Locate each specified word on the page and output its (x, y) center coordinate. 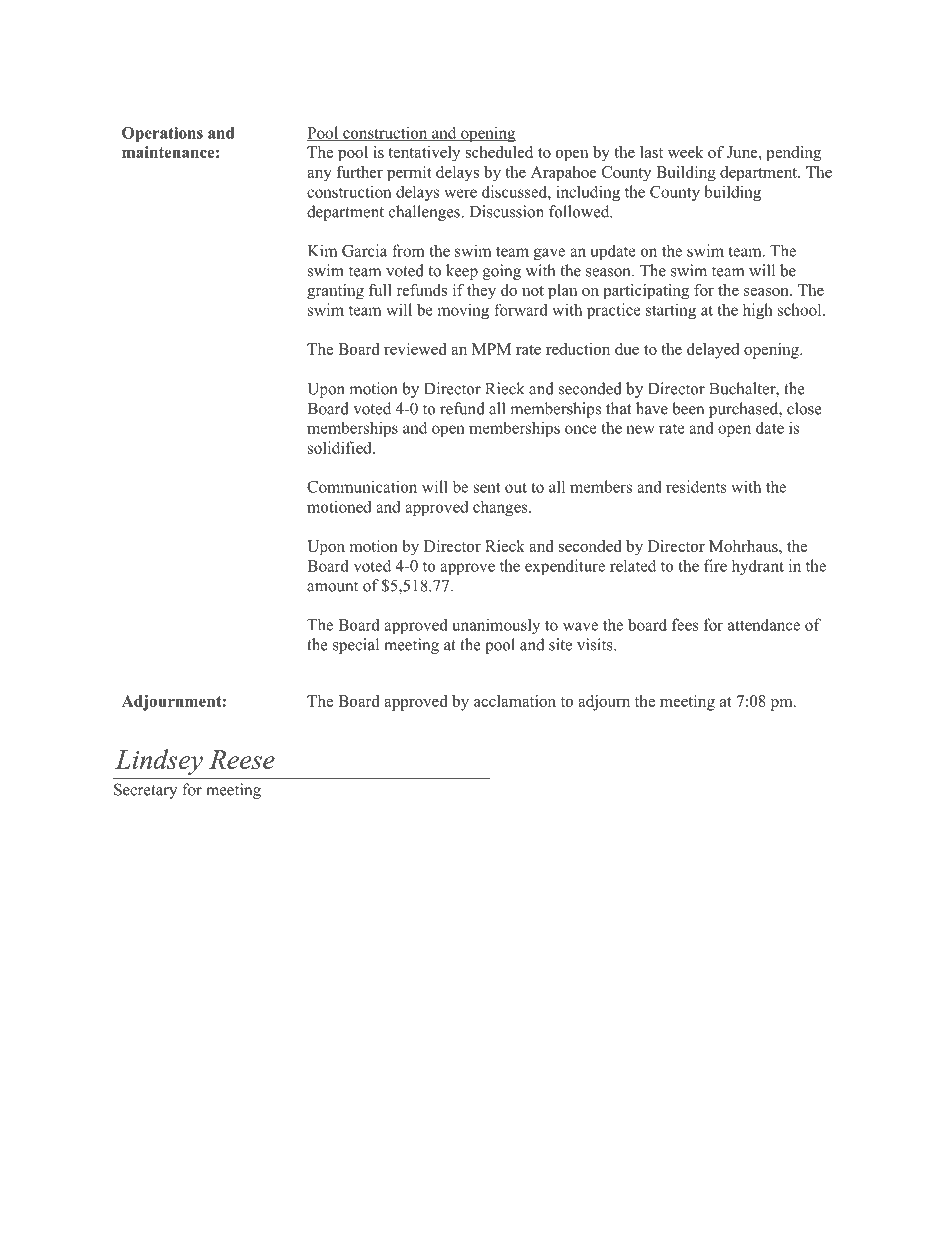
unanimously (496, 626)
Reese (242, 759)
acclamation (515, 701)
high (758, 311)
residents (696, 486)
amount (332, 586)
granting (335, 292)
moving (463, 311)
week (686, 152)
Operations (162, 134)
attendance (764, 624)
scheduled (499, 152)
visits (596, 644)
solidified (341, 447)
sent (487, 487)
